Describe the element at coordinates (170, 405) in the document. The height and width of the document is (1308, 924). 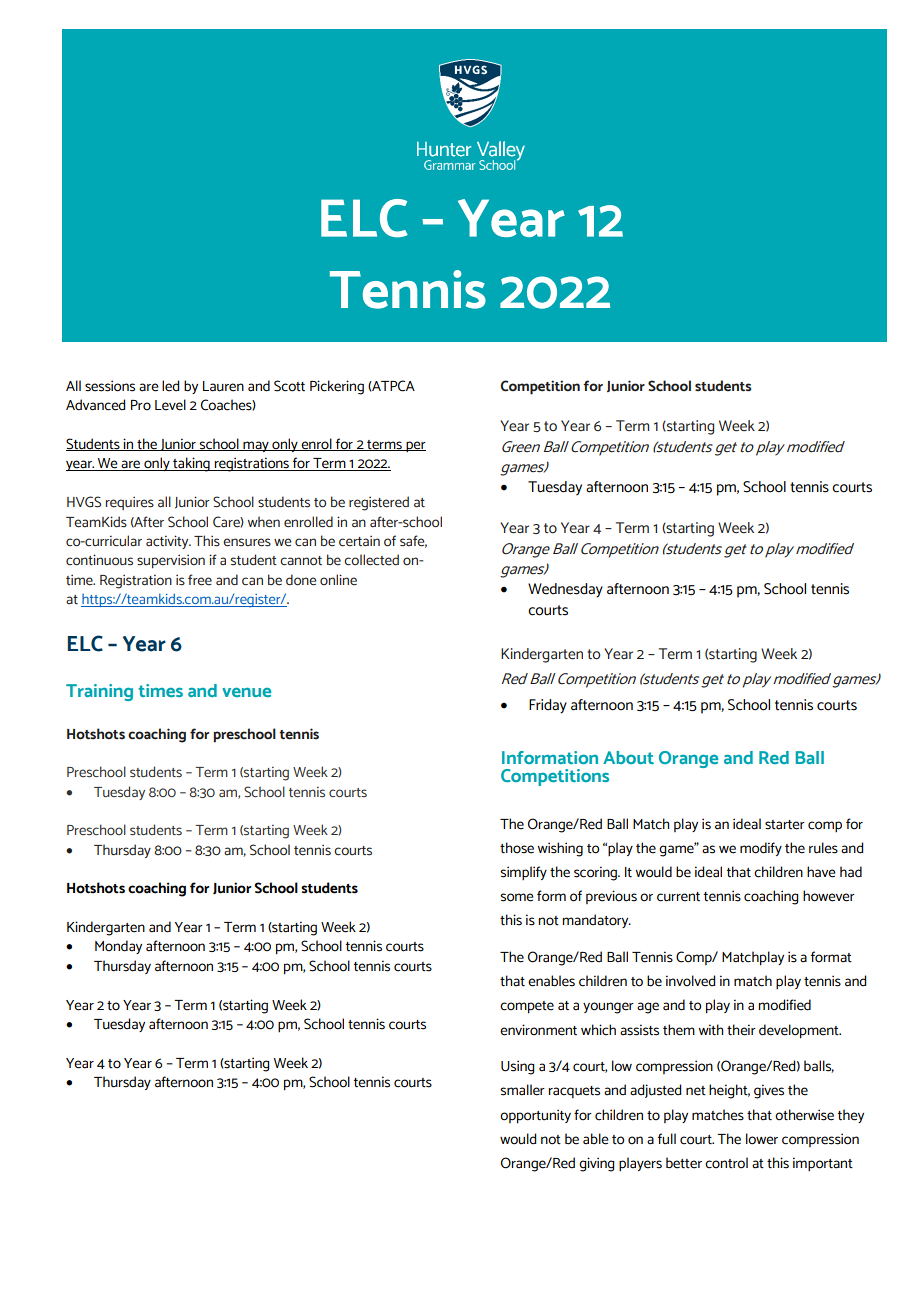
I see `Level` at that location.
